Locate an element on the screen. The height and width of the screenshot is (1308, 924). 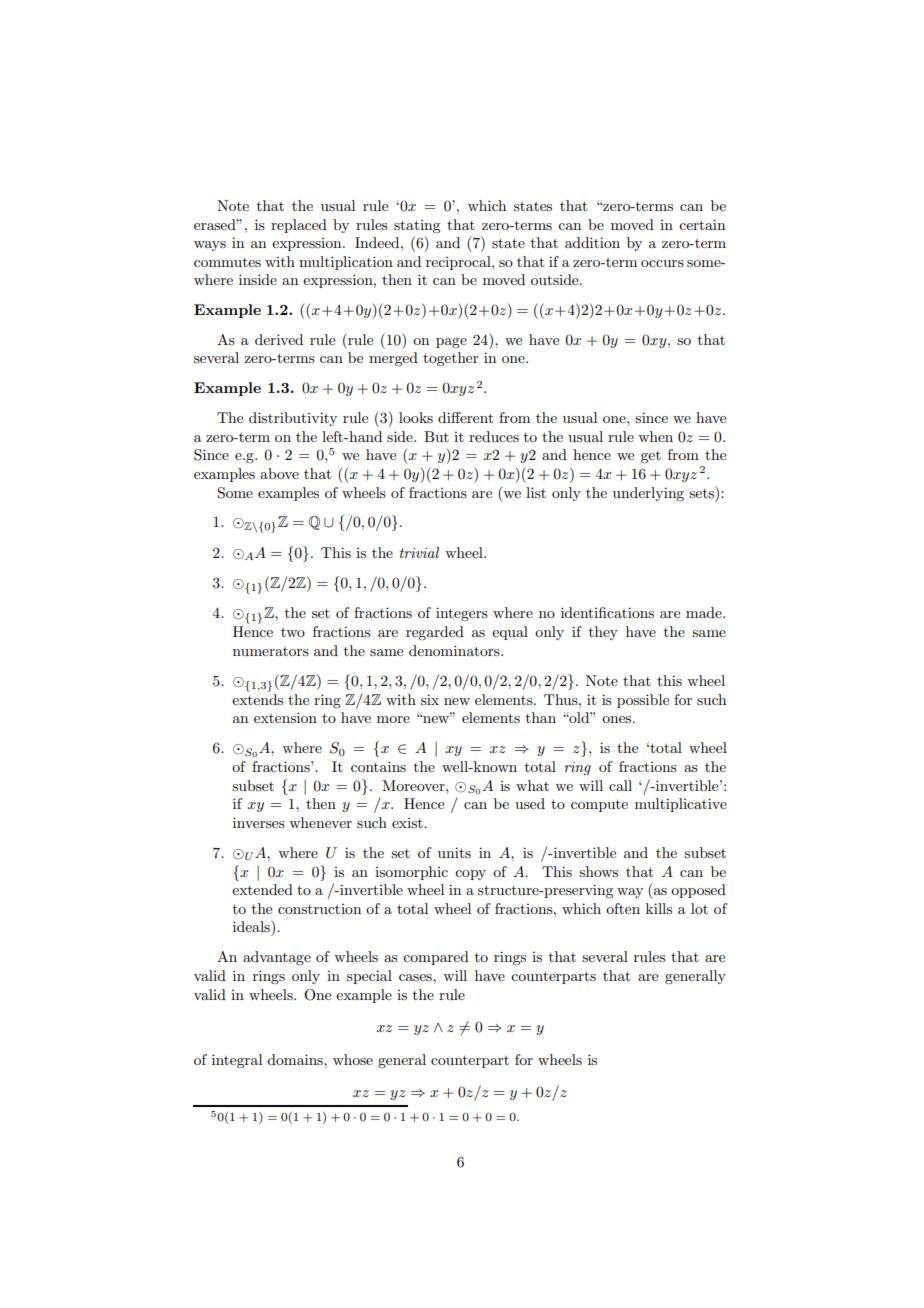
above is located at coordinates (279, 473).
